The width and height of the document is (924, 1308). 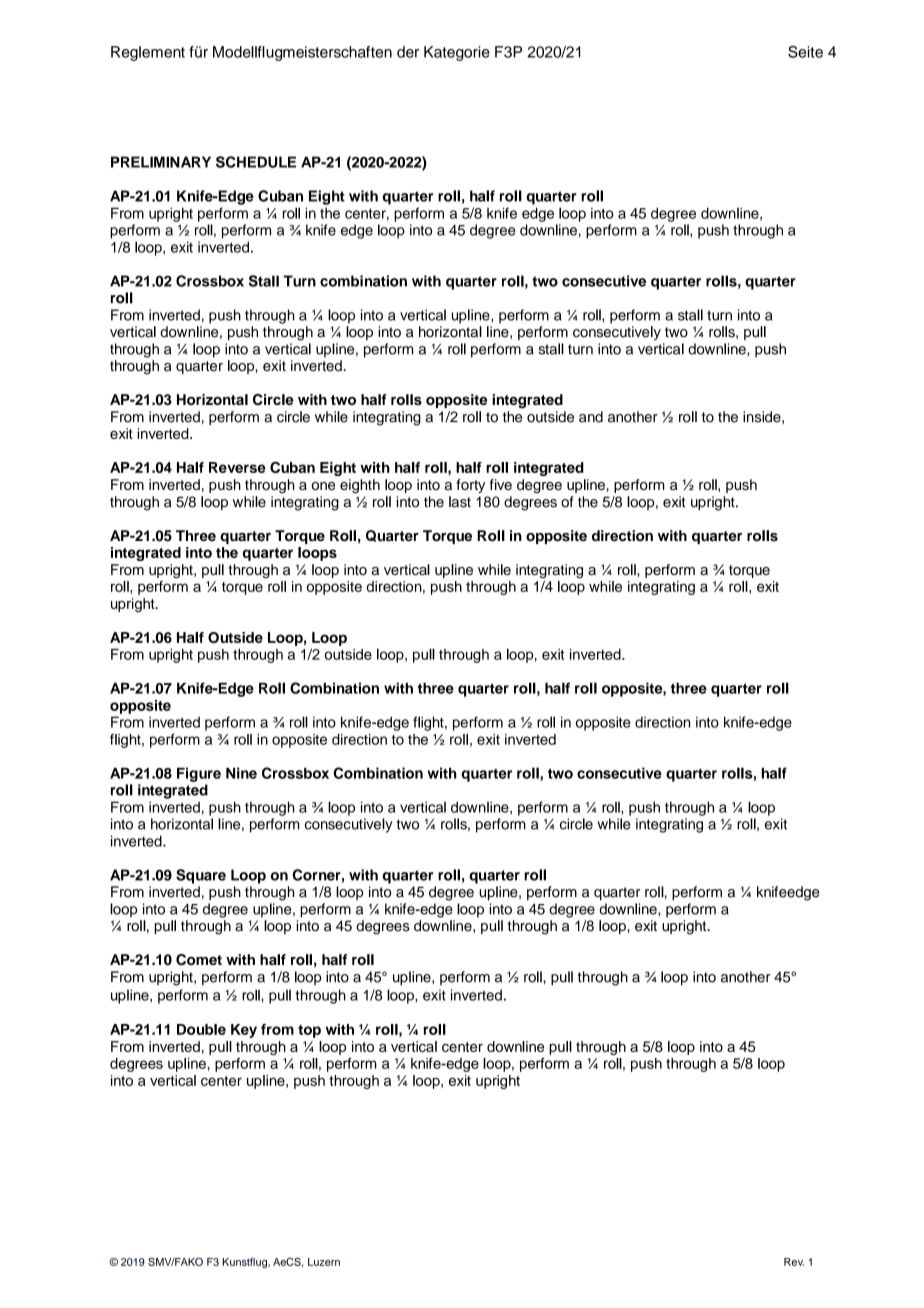 What do you see at coordinates (408, 52) in the document?
I see `der` at bounding box center [408, 52].
